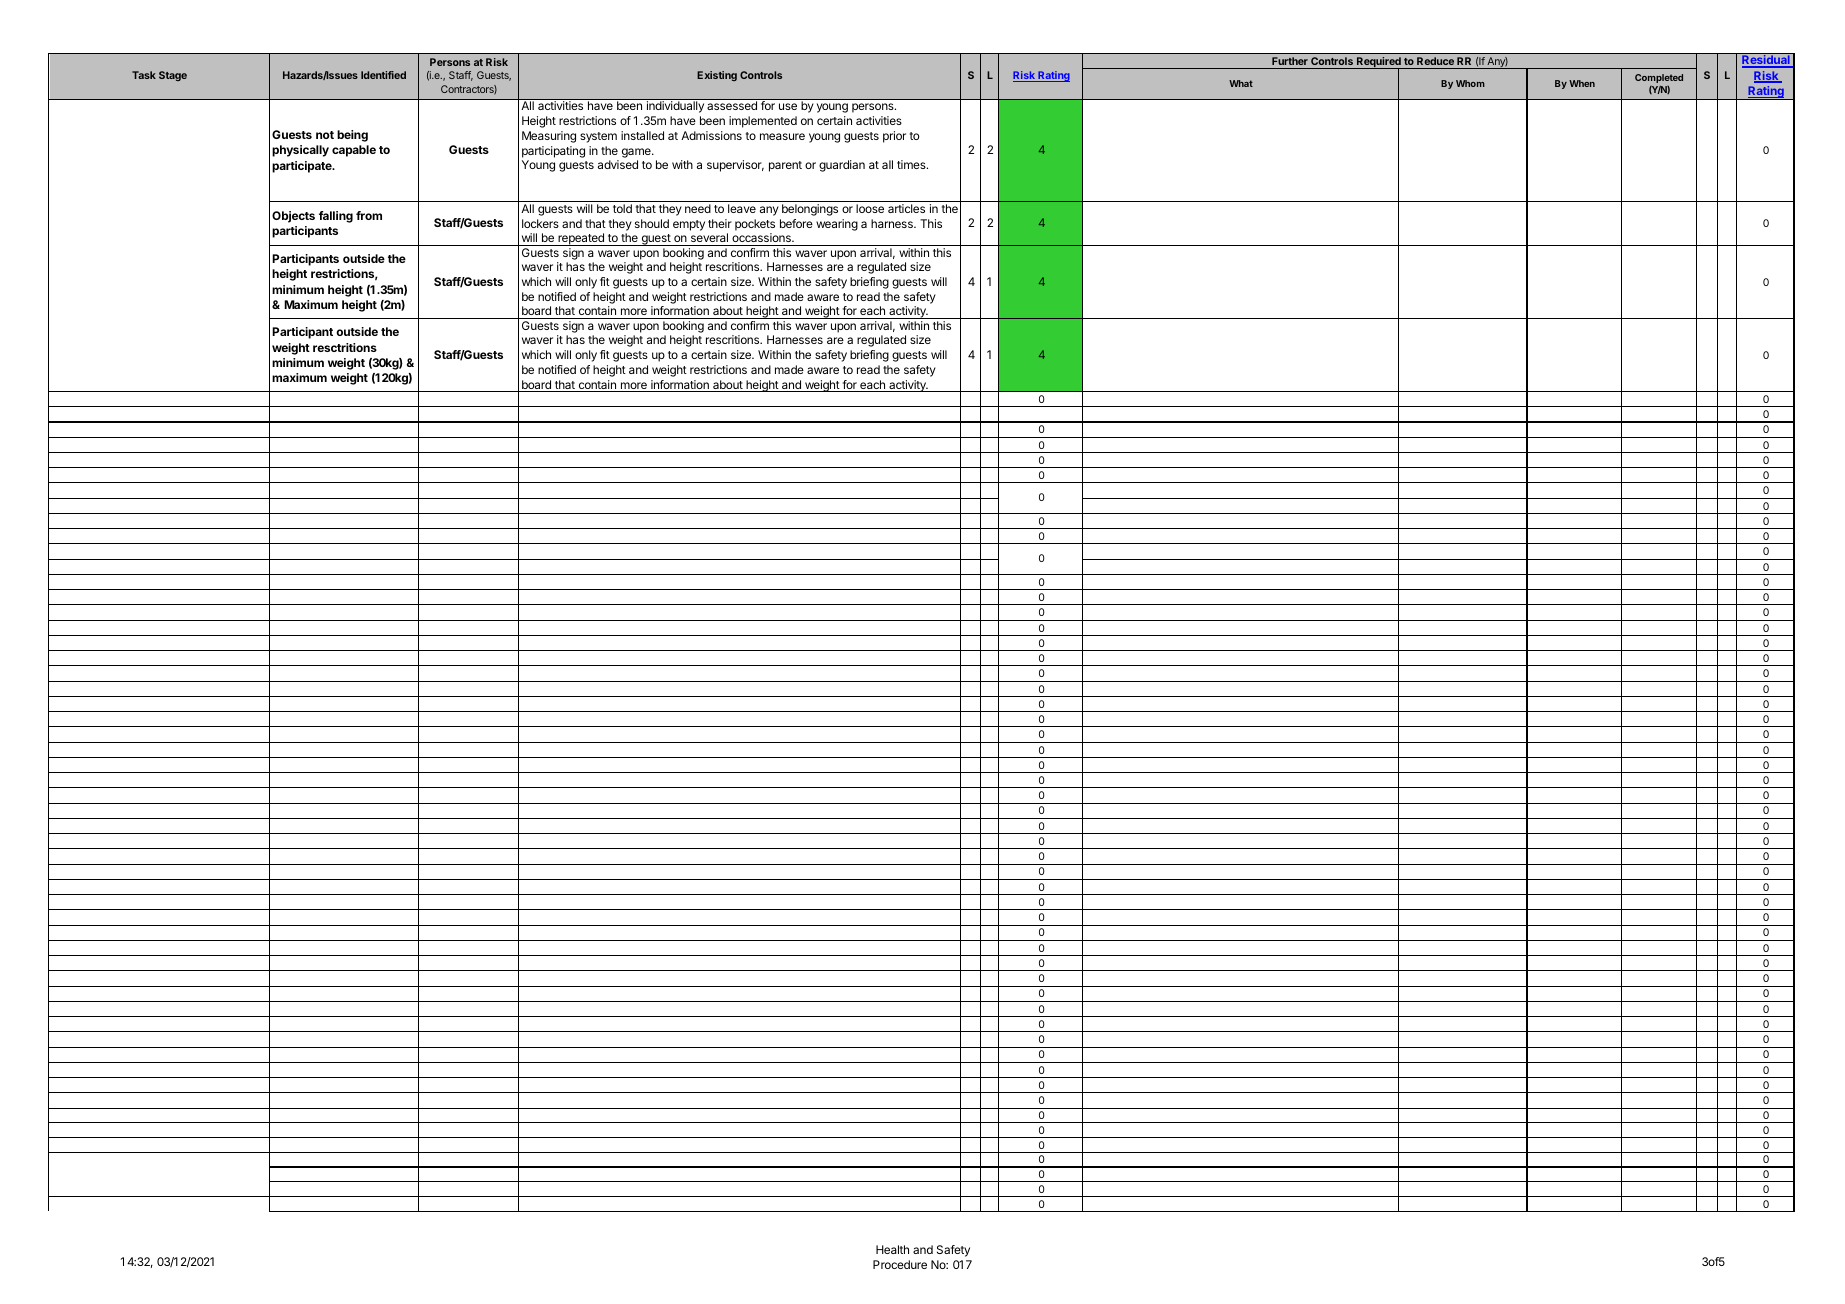 The height and width of the page is (1304, 1845). What do you see at coordinates (581, 239) in the page?
I see `repeated` at bounding box center [581, 239].
